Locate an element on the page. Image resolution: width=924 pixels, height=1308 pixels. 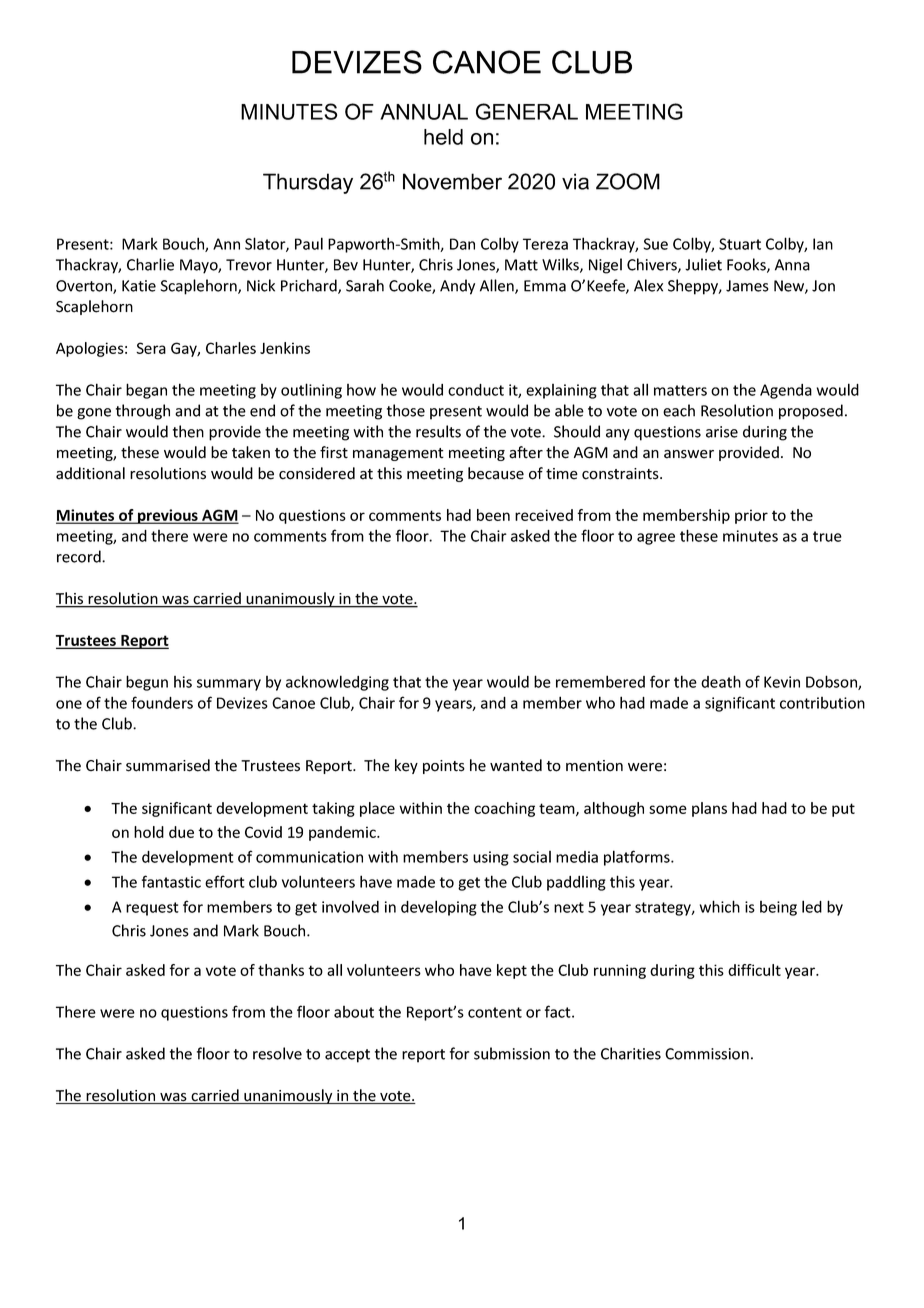
due is located at coordinates (181, 832).
